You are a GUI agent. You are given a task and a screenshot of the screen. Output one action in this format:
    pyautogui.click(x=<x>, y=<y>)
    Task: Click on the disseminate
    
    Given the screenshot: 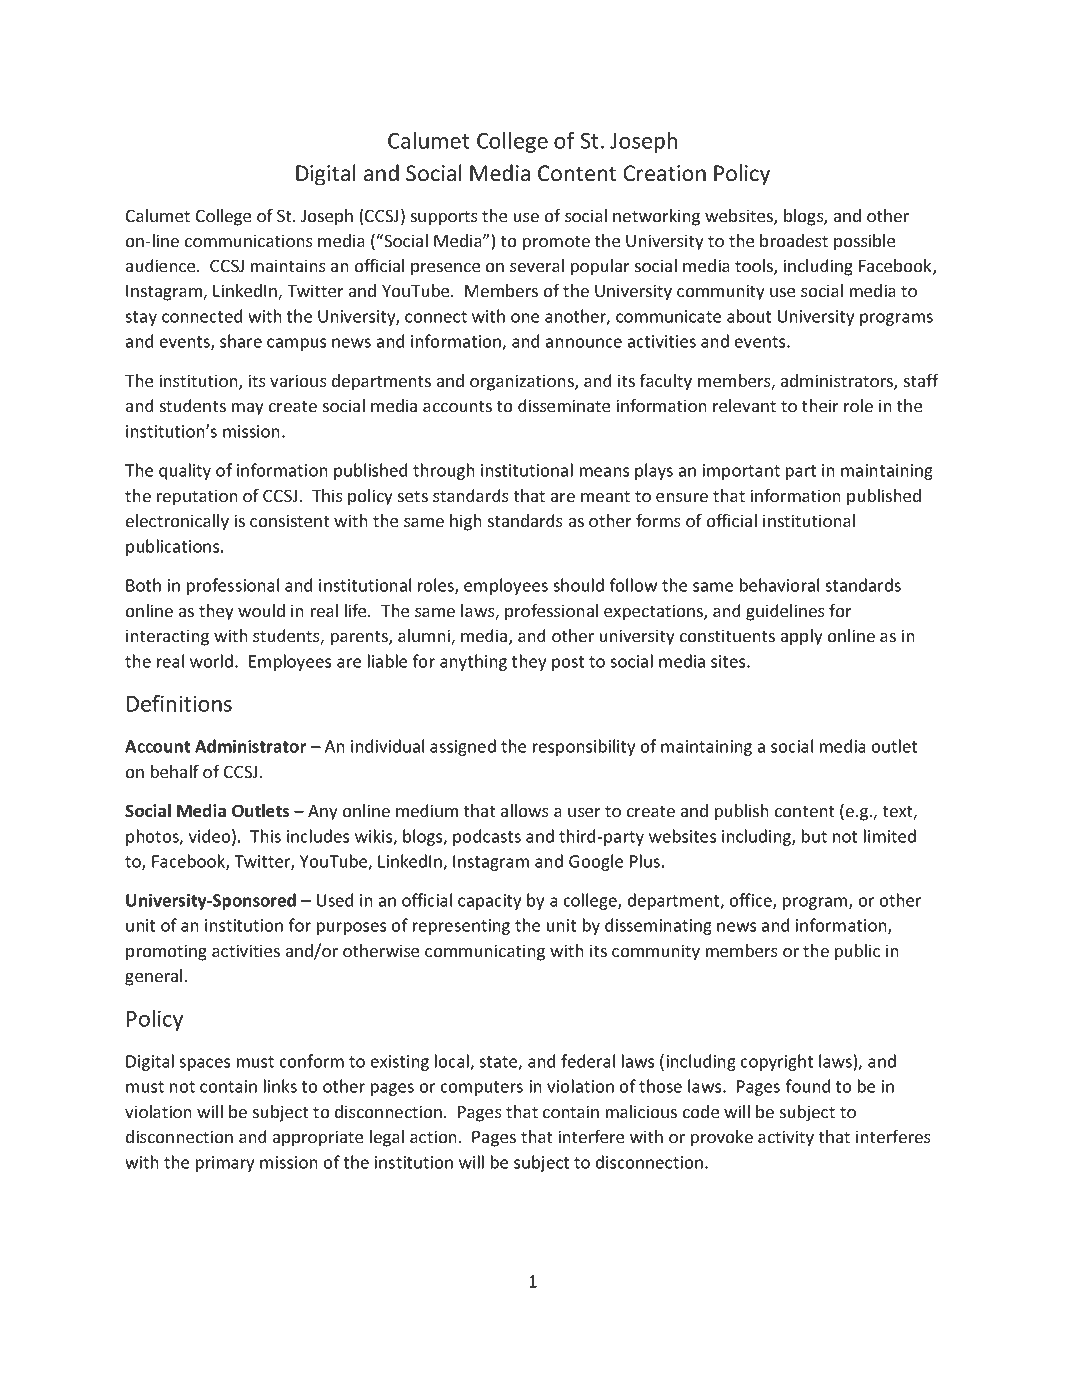 What is the action you would take?
    pyautogui.click(x=564, y=405)
